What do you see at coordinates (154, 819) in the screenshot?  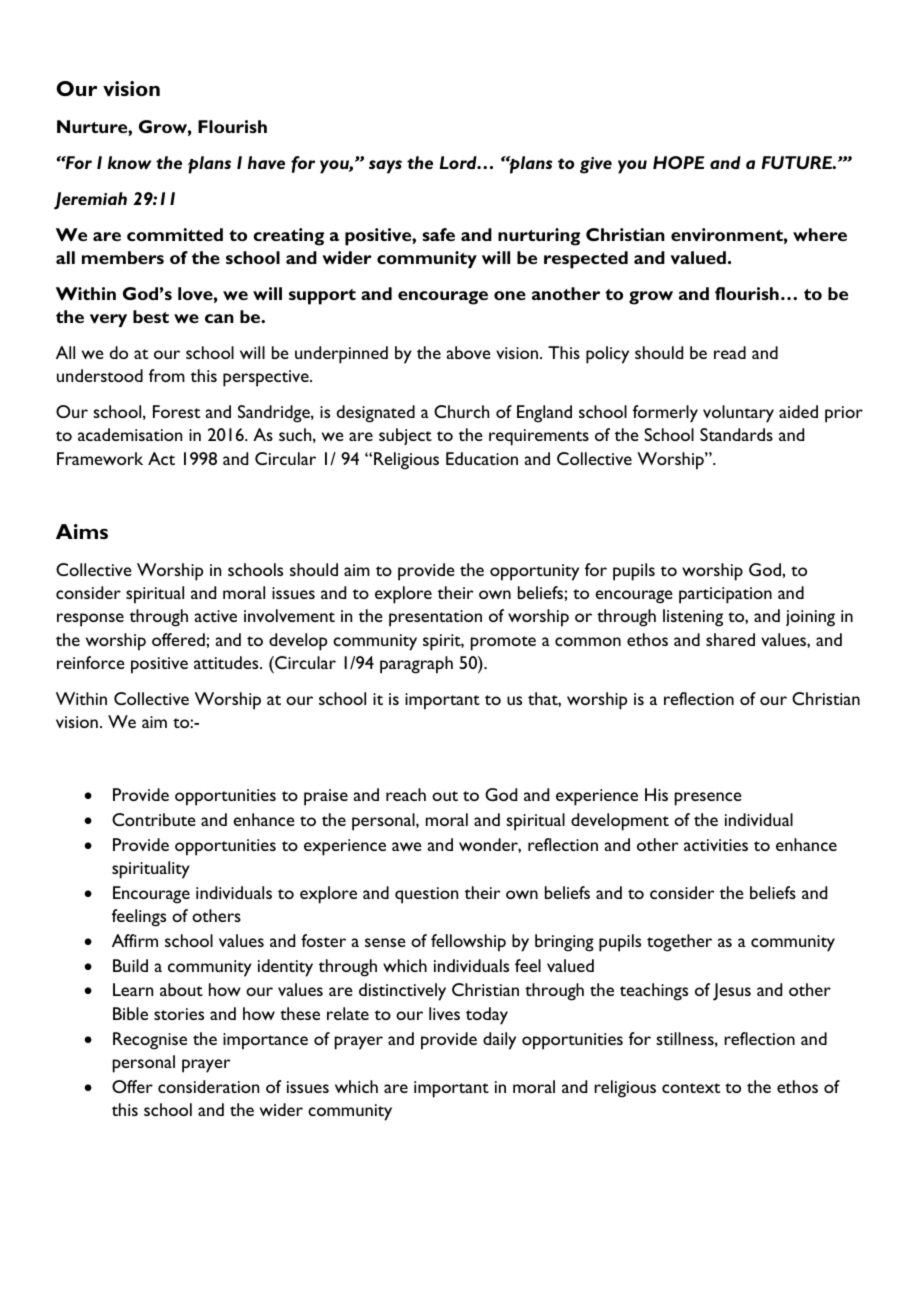 I see `Contribute` at bounding box center [154, 819].
